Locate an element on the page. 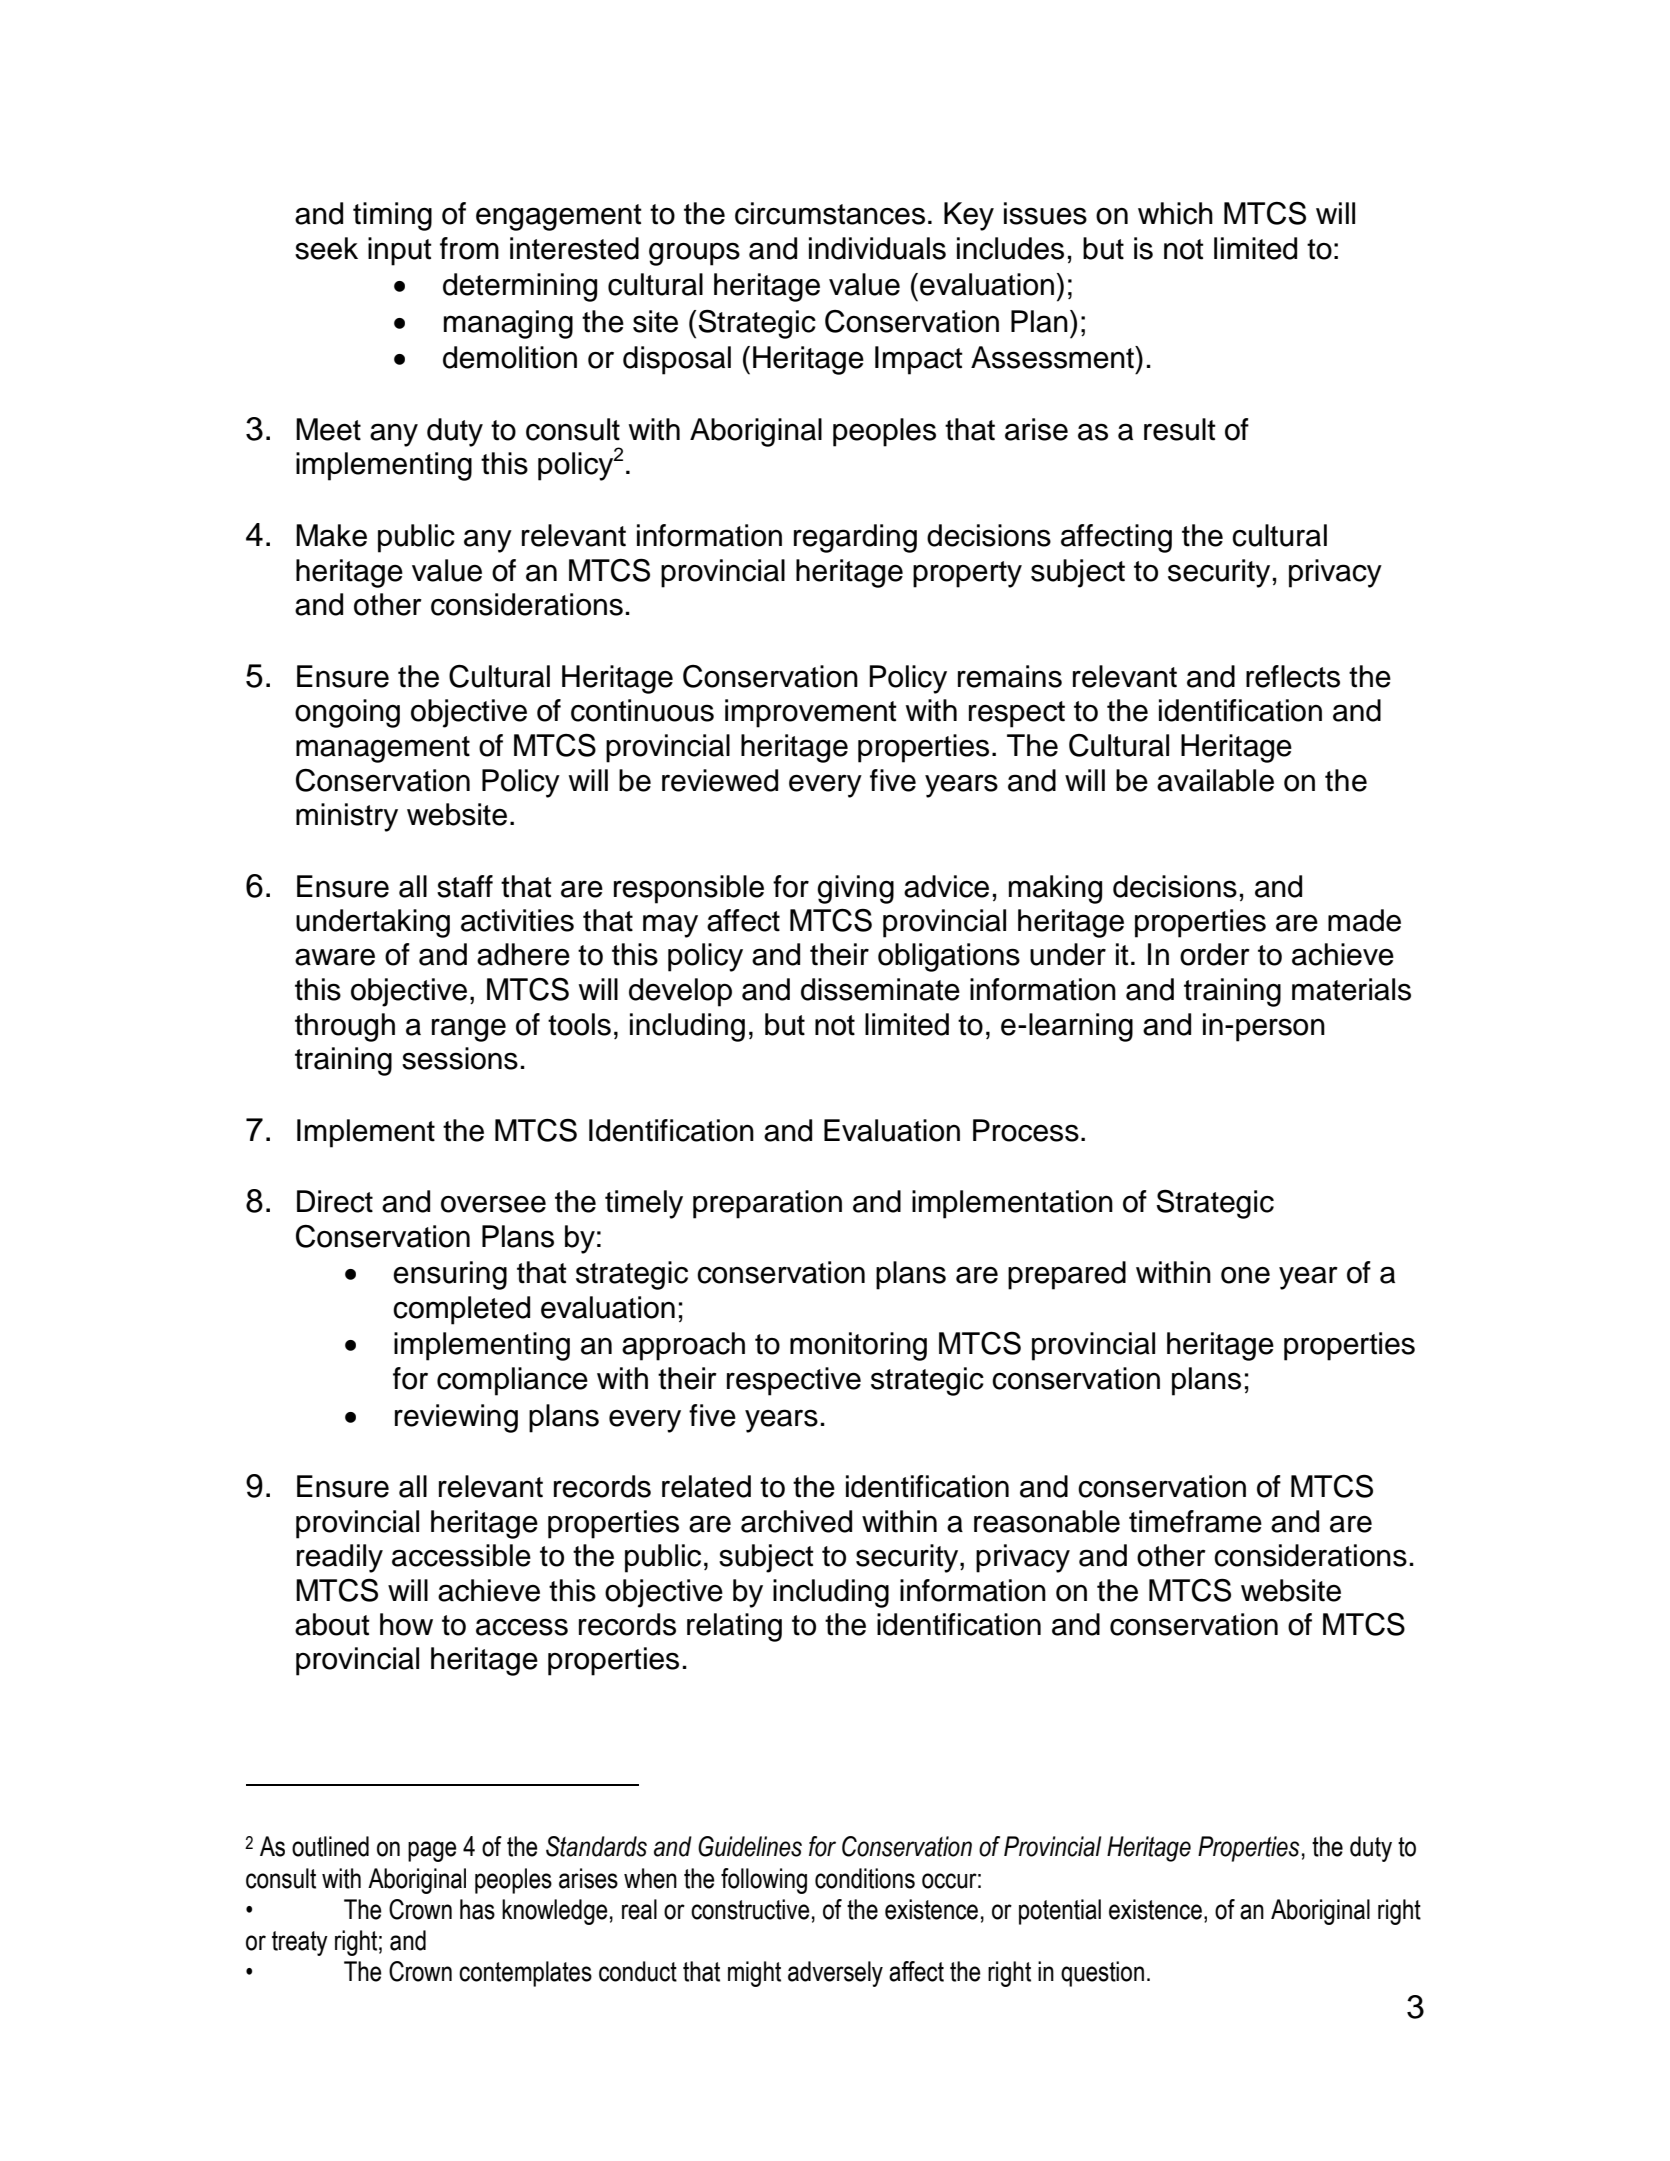 This image has width=1670, height=2161. has is located at coordinates (477, 1909).
